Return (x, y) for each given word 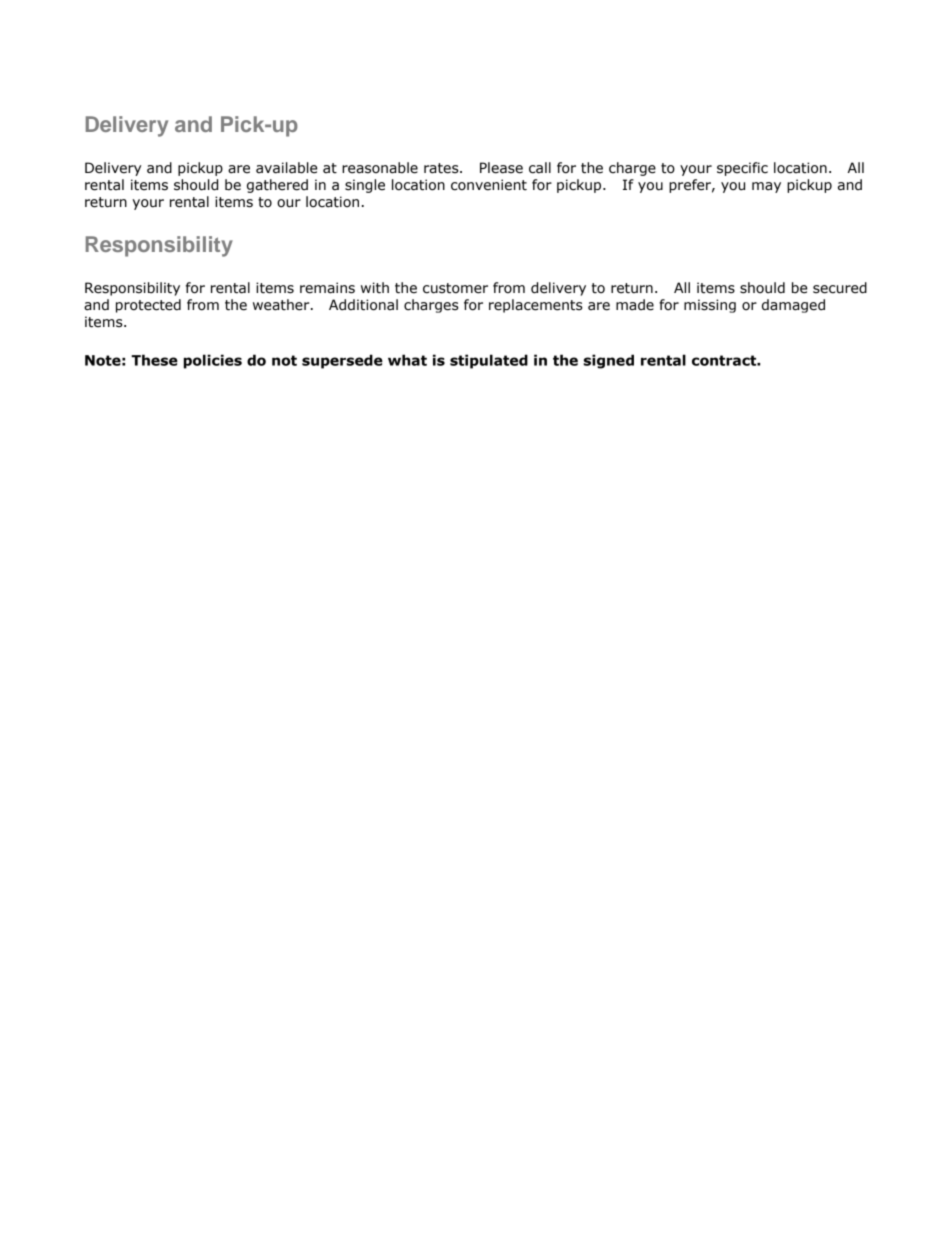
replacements (536, 306)
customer (455, 288)
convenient (489, 185)
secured (840, 288)
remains (327, 288)
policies (213, 361)
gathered (277, 186)
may (766, 187)
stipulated (489, 361)
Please (501, 168)
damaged (793, 306)
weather (282, 305)
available (286, 168)
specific (742, 169)
